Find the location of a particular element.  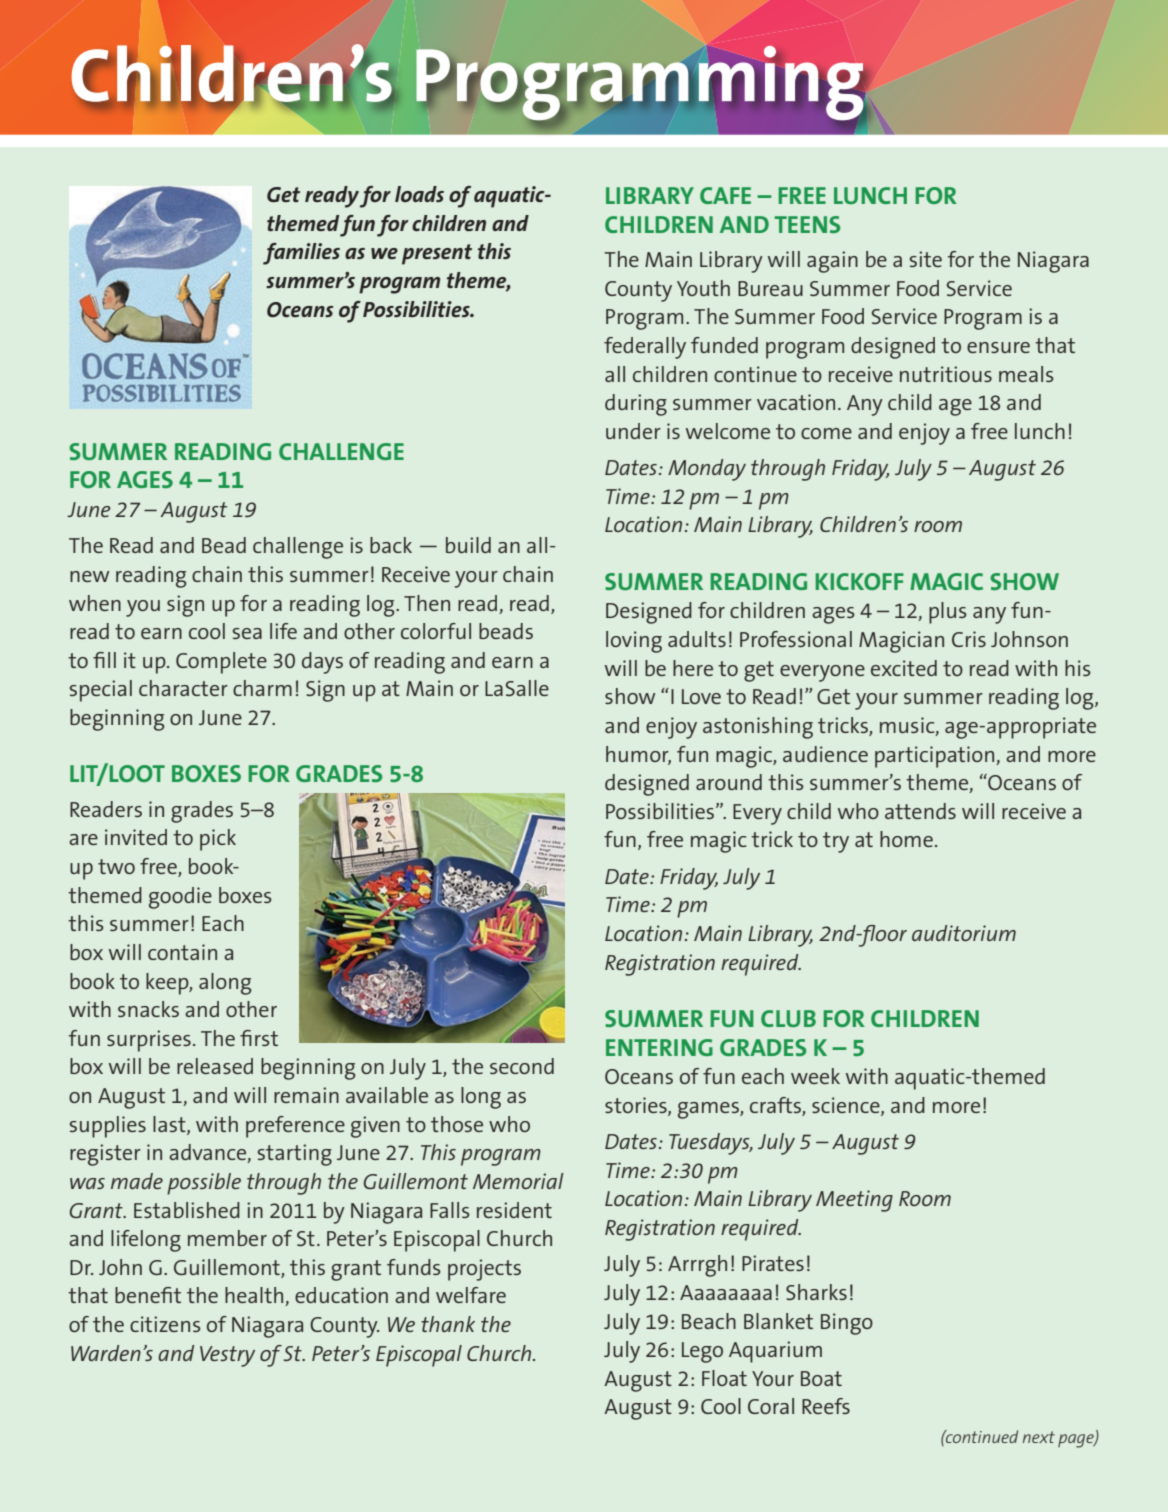

sea is located at coordinates (247, 633).
